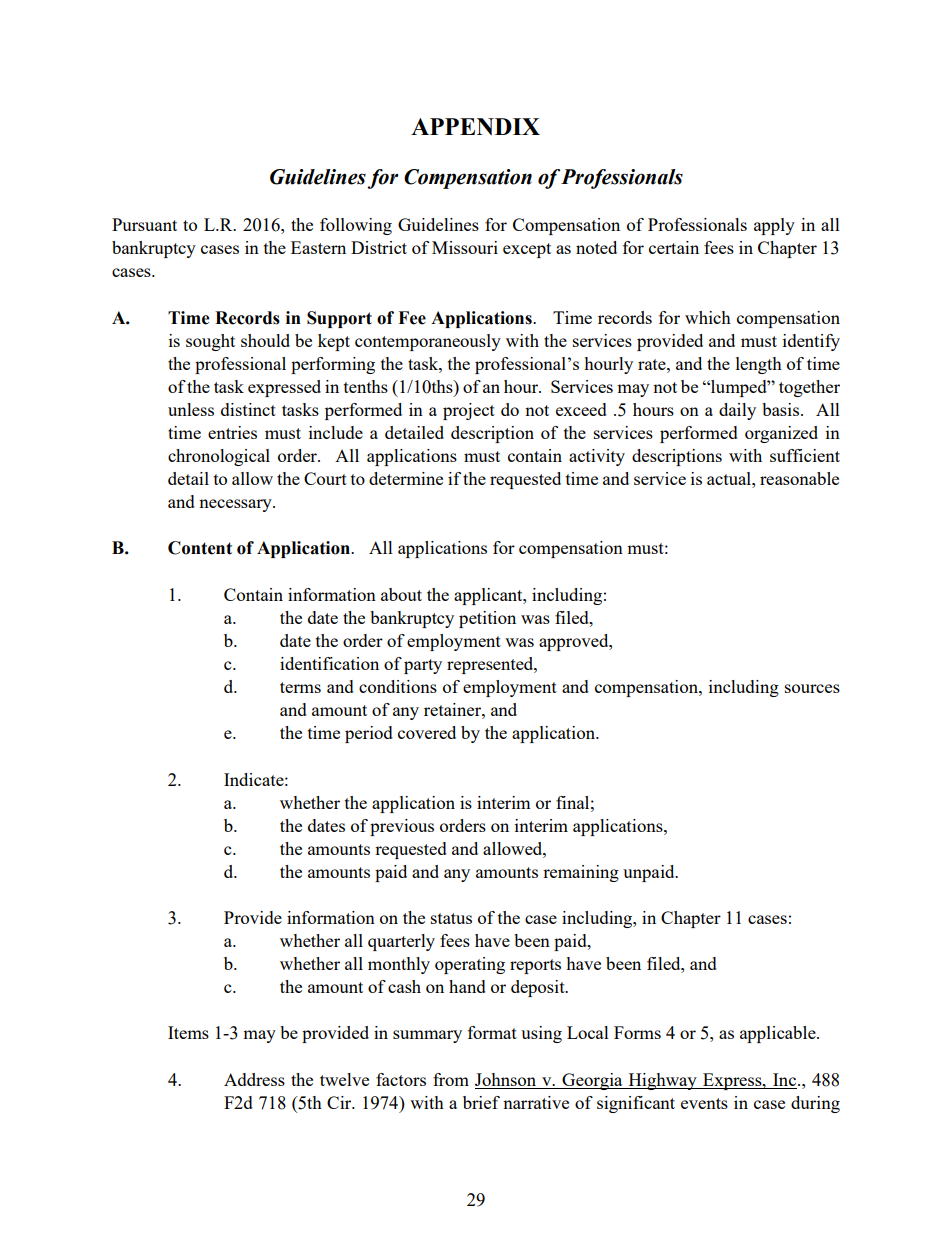 The image size is (952, 1233). What do you see at coordinates (427, 732) in the document?
I see `covered` at bounding box center [427, 732].
